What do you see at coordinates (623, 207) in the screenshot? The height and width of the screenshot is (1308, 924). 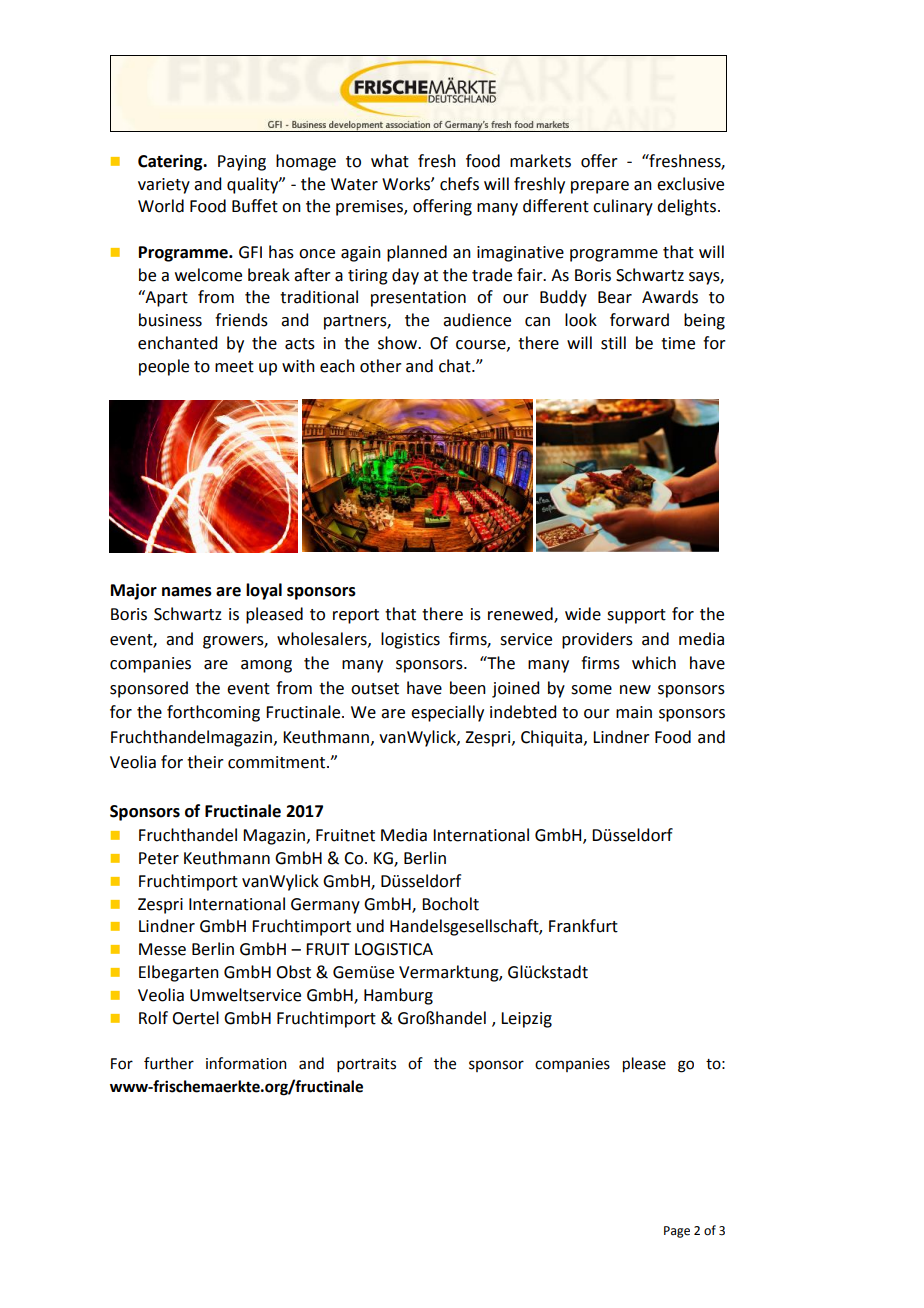 I see `culinary` at bounding box center [623, 207].
